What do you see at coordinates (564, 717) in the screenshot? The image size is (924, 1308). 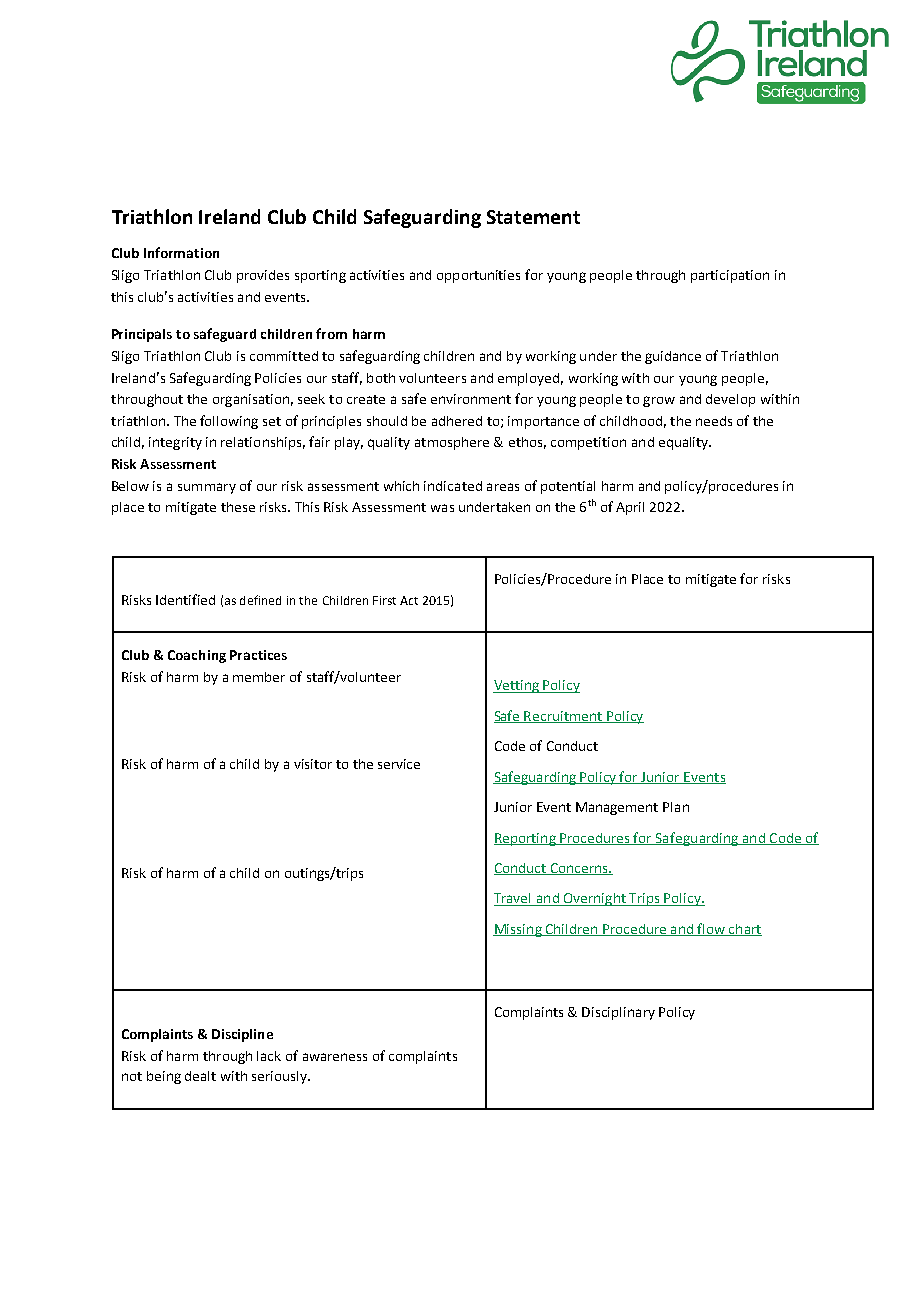 I see `Recruitment` at bounding box center [564, 717].
